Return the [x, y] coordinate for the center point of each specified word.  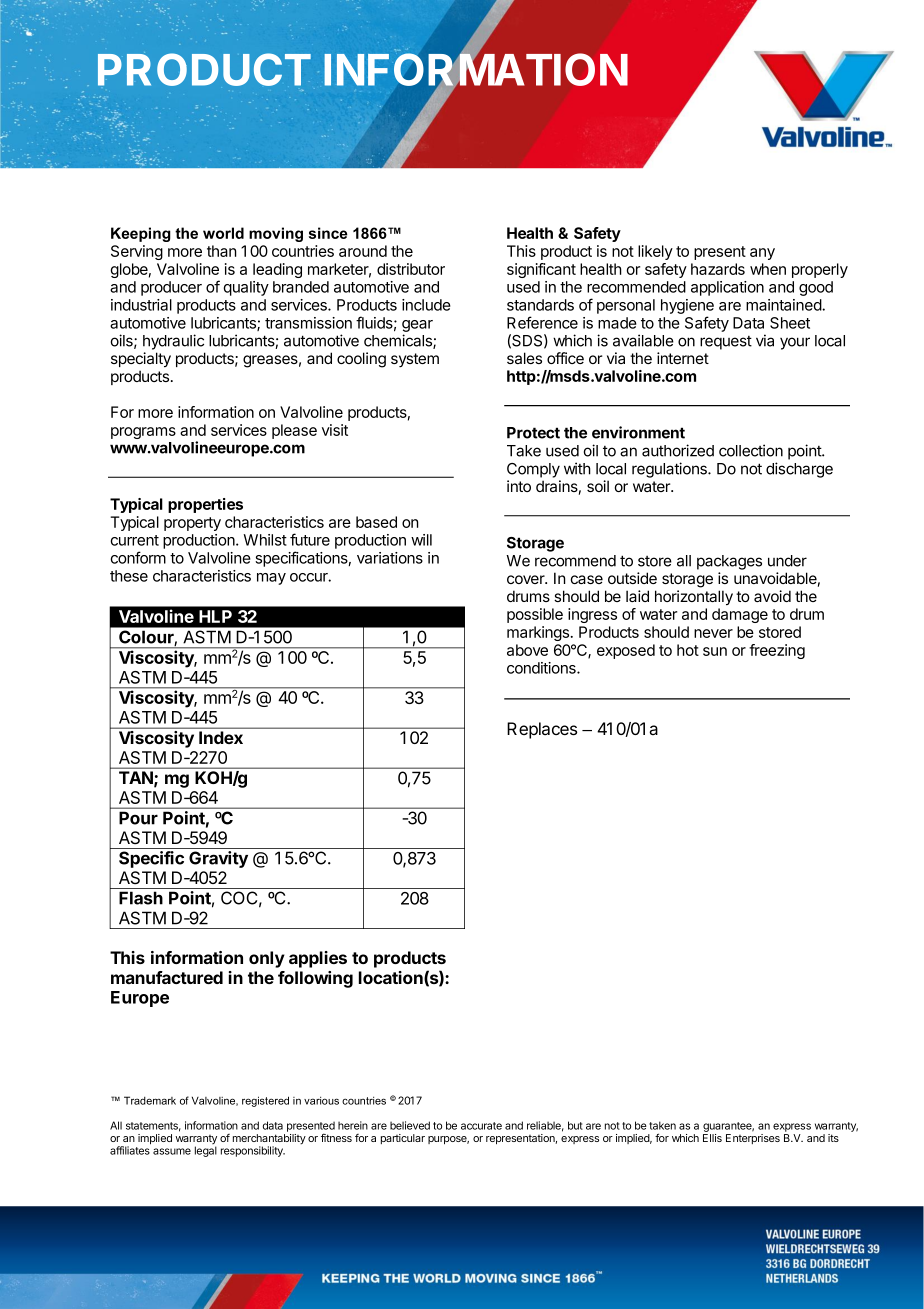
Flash [141, 898]
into [519, 486]
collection [751, 450]
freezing [777, 651]
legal [206, 1151]
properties [205, 505]
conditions [542, 668]
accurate [481, 1126]
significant [541, 270]
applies [318, 959]
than [222, 251]
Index [221, 737]
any [762, 254]
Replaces [542, 730]
